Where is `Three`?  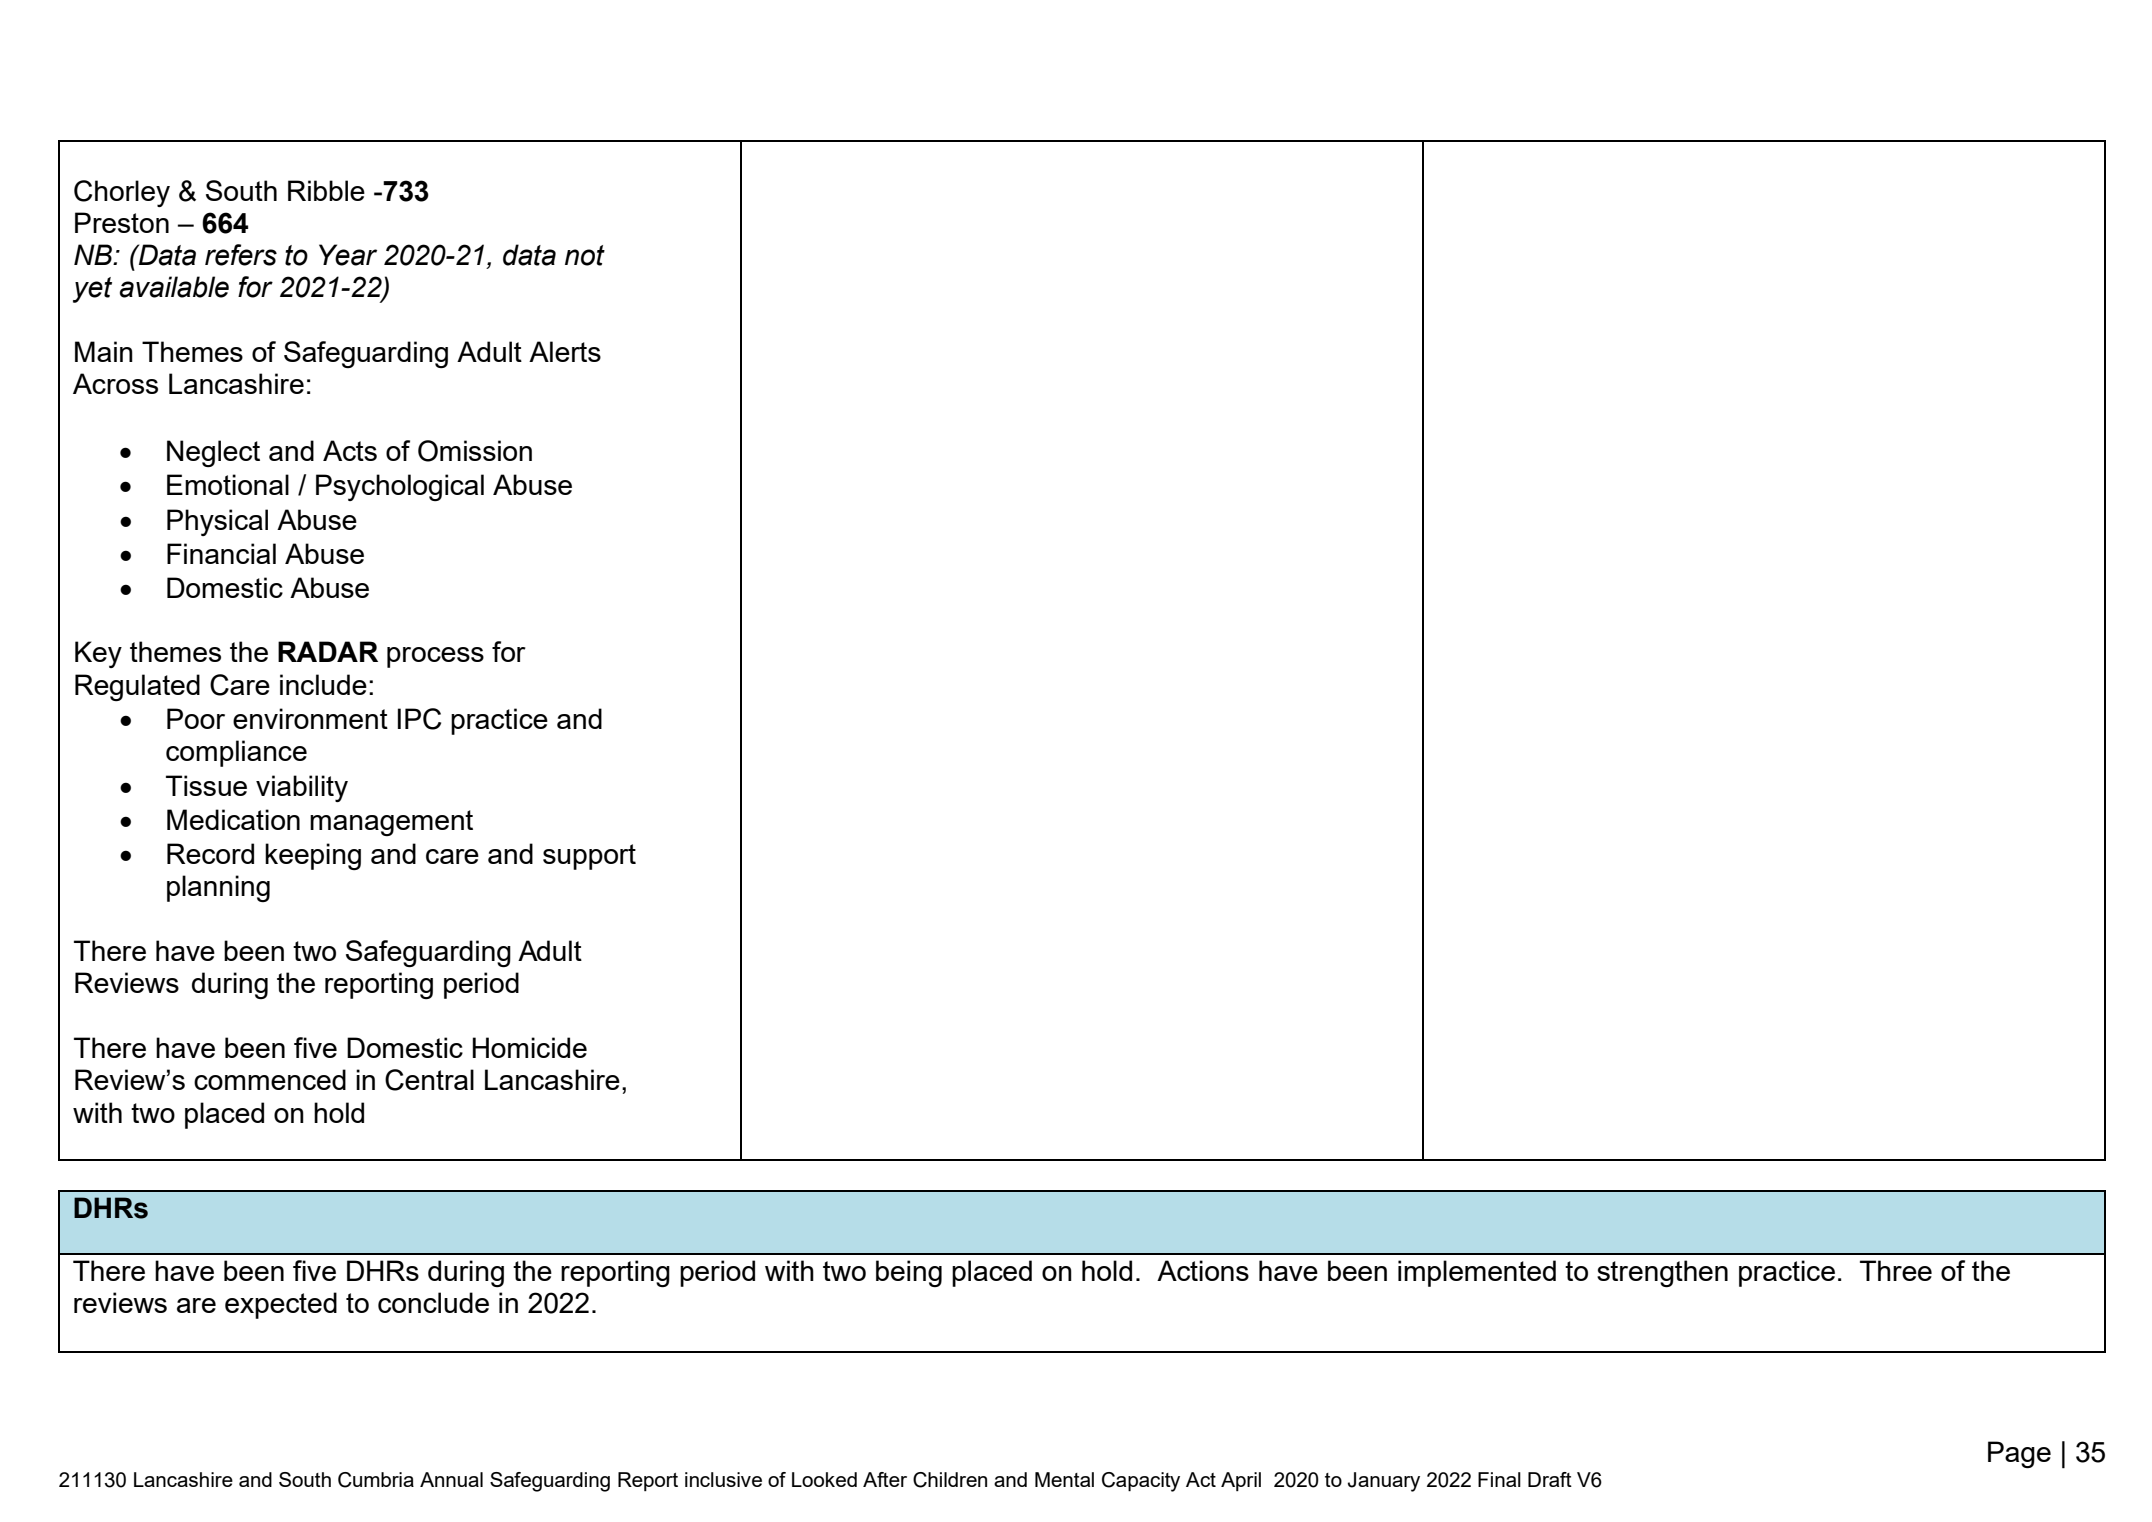
Three is located at coordinates (1896, 1270).
